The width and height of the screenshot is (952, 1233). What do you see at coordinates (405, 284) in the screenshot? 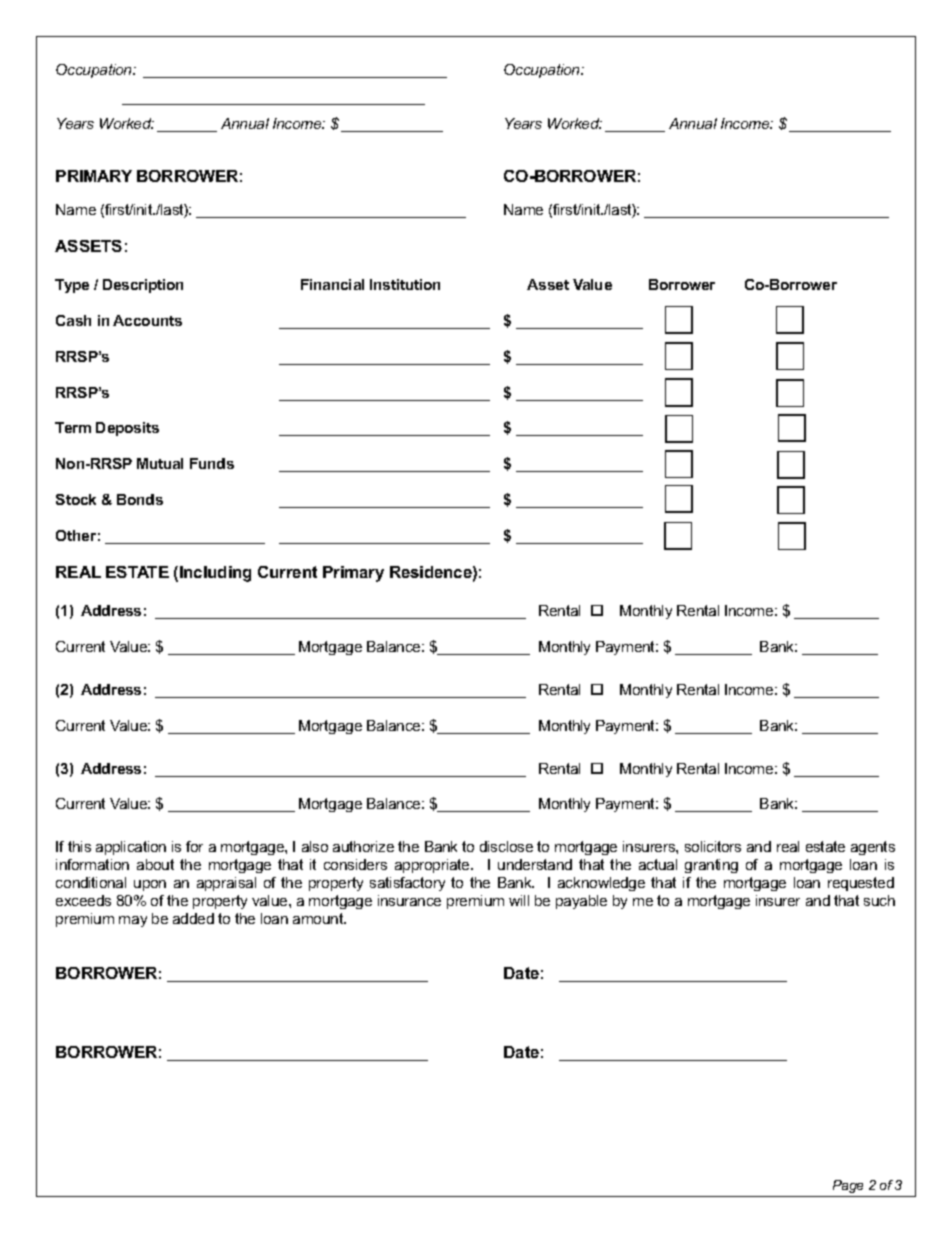
I see `Institution` at bounding box center [405, 284].
